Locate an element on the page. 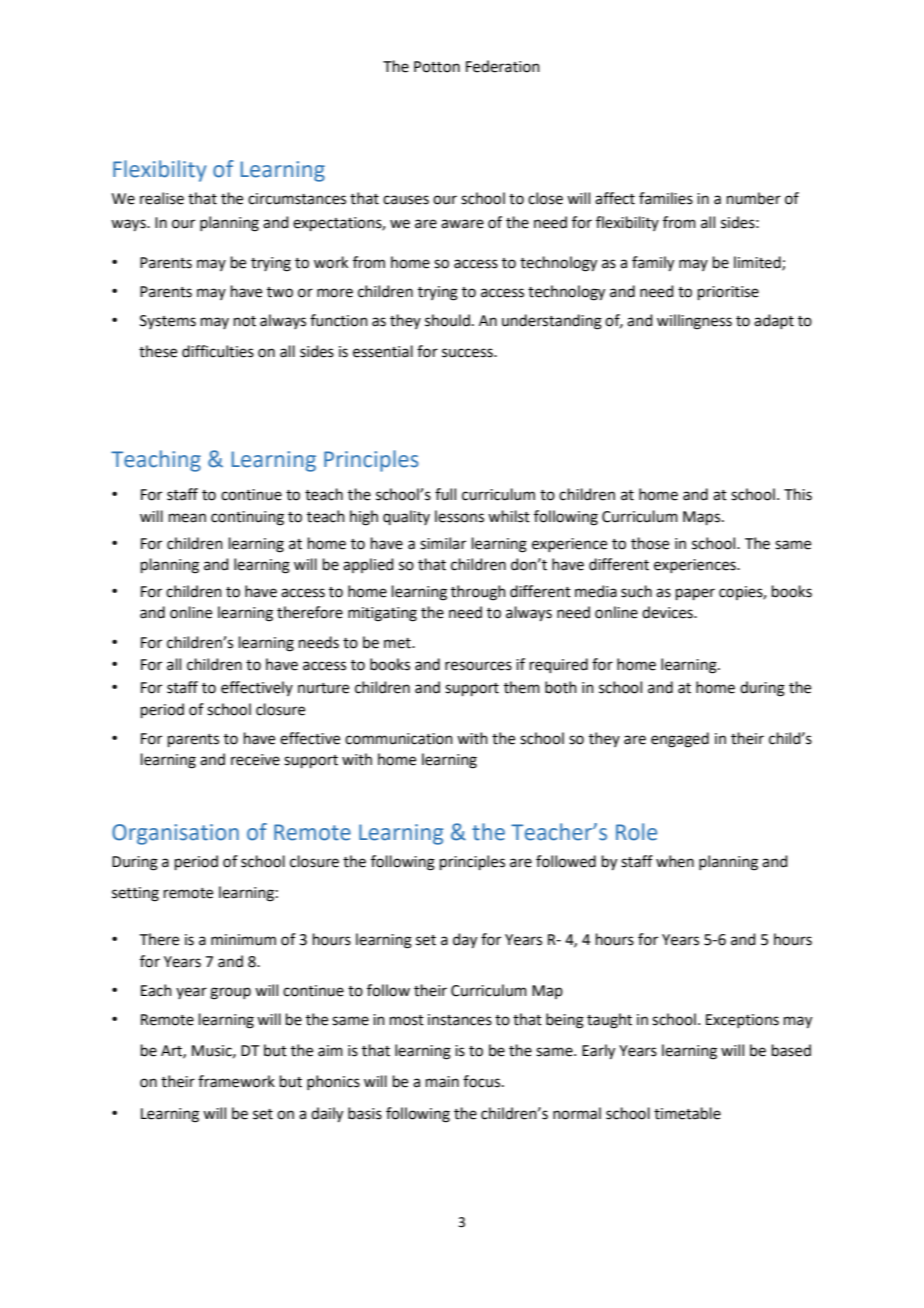 Image resolution: width=924 pixels, height=1308 pixels. through is located at coordinates (478, 593).
